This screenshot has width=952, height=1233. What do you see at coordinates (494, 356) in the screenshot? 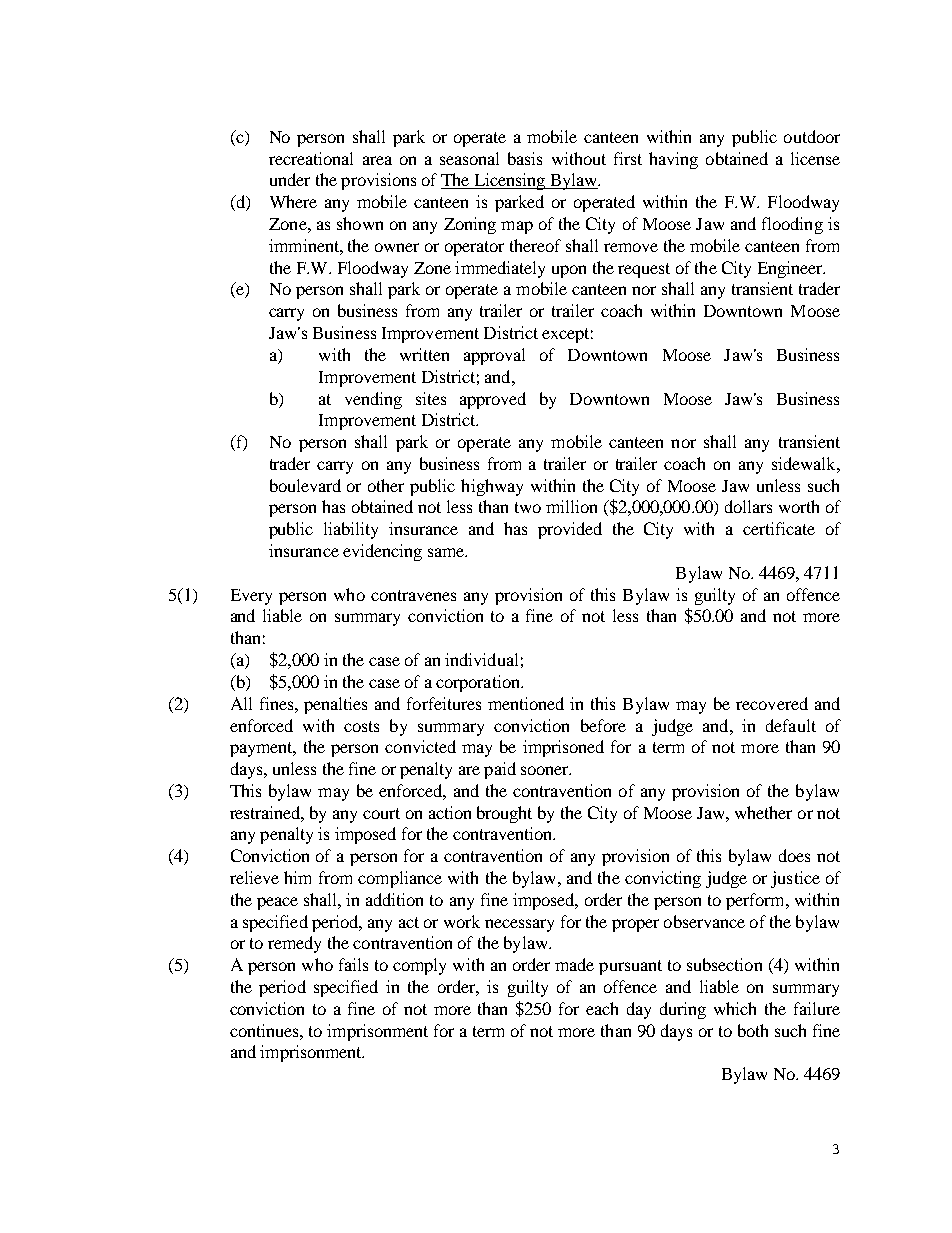
I see `approval` at bounding box center [494, 356].
